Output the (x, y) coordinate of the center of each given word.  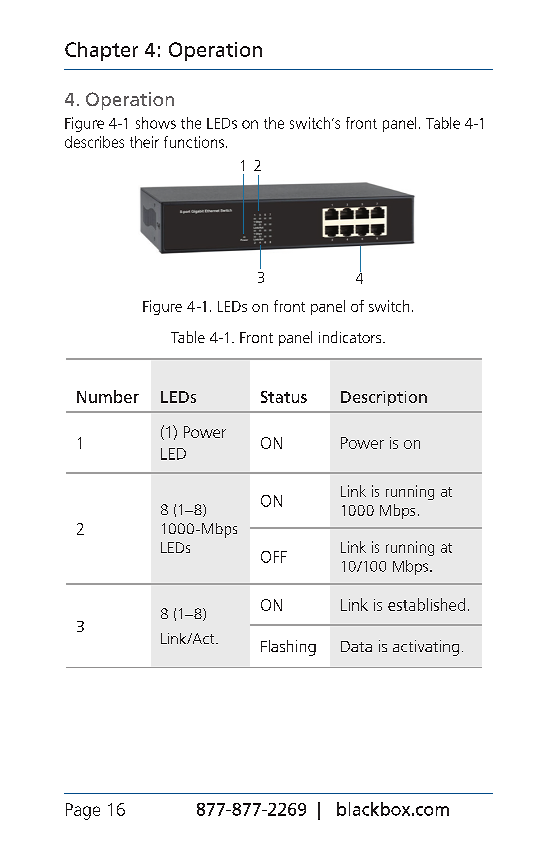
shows (156, 123)
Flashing (288, 648)
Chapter (101, 51)
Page (83, 811)
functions (194, 142)
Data (356, 646)
